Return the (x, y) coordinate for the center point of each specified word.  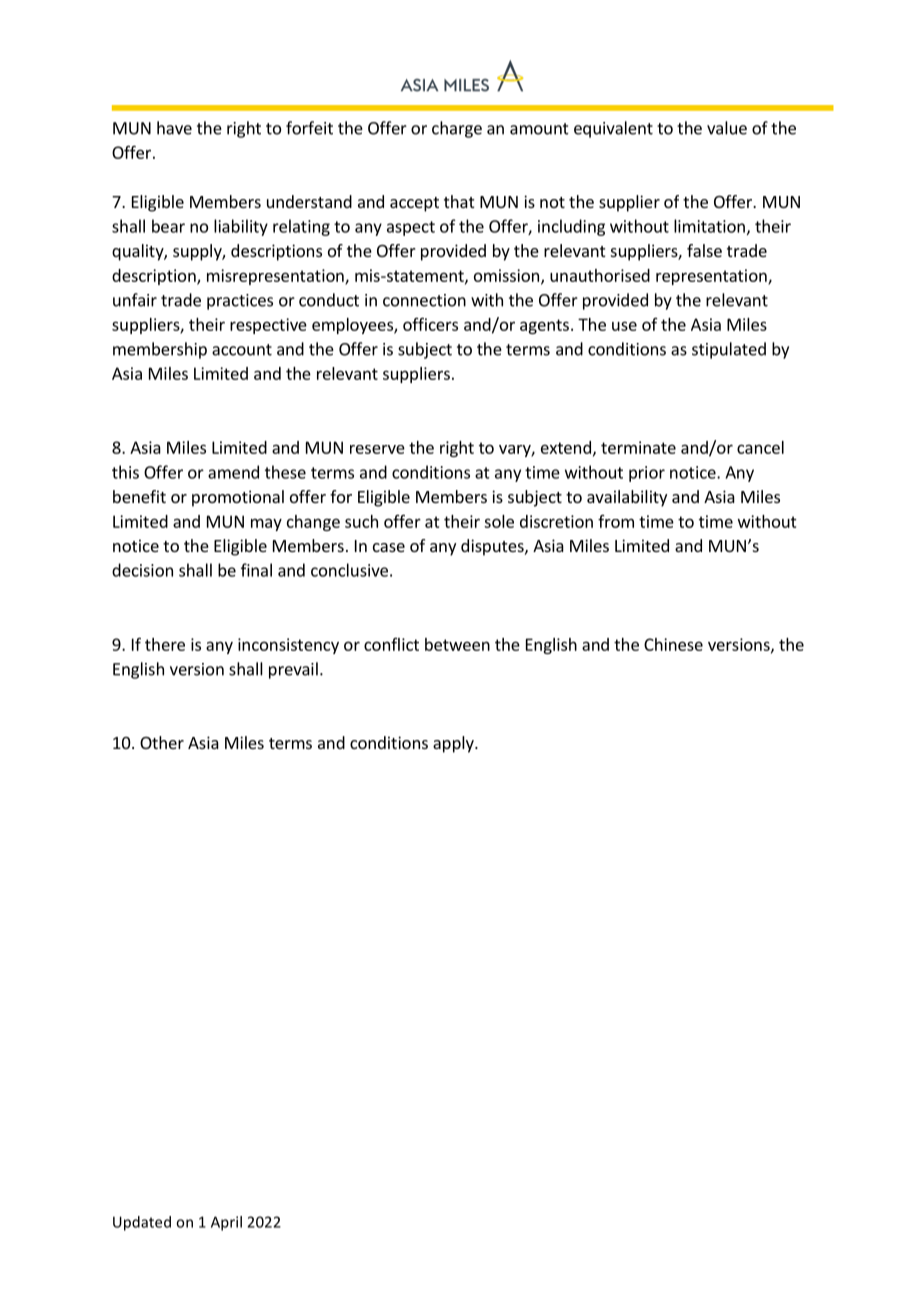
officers (430, 324)
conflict (391, 644)
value (727, 128)
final (256, 570)
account (242, 350)
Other (162, 742)
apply (454, 744)
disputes (493, 547)
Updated (142, 1223)
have (174, 128)
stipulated (729, 350)
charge (457, 129)
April (226, 1223)
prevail (293, 670)
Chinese (673, 644)
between (457, 644)
